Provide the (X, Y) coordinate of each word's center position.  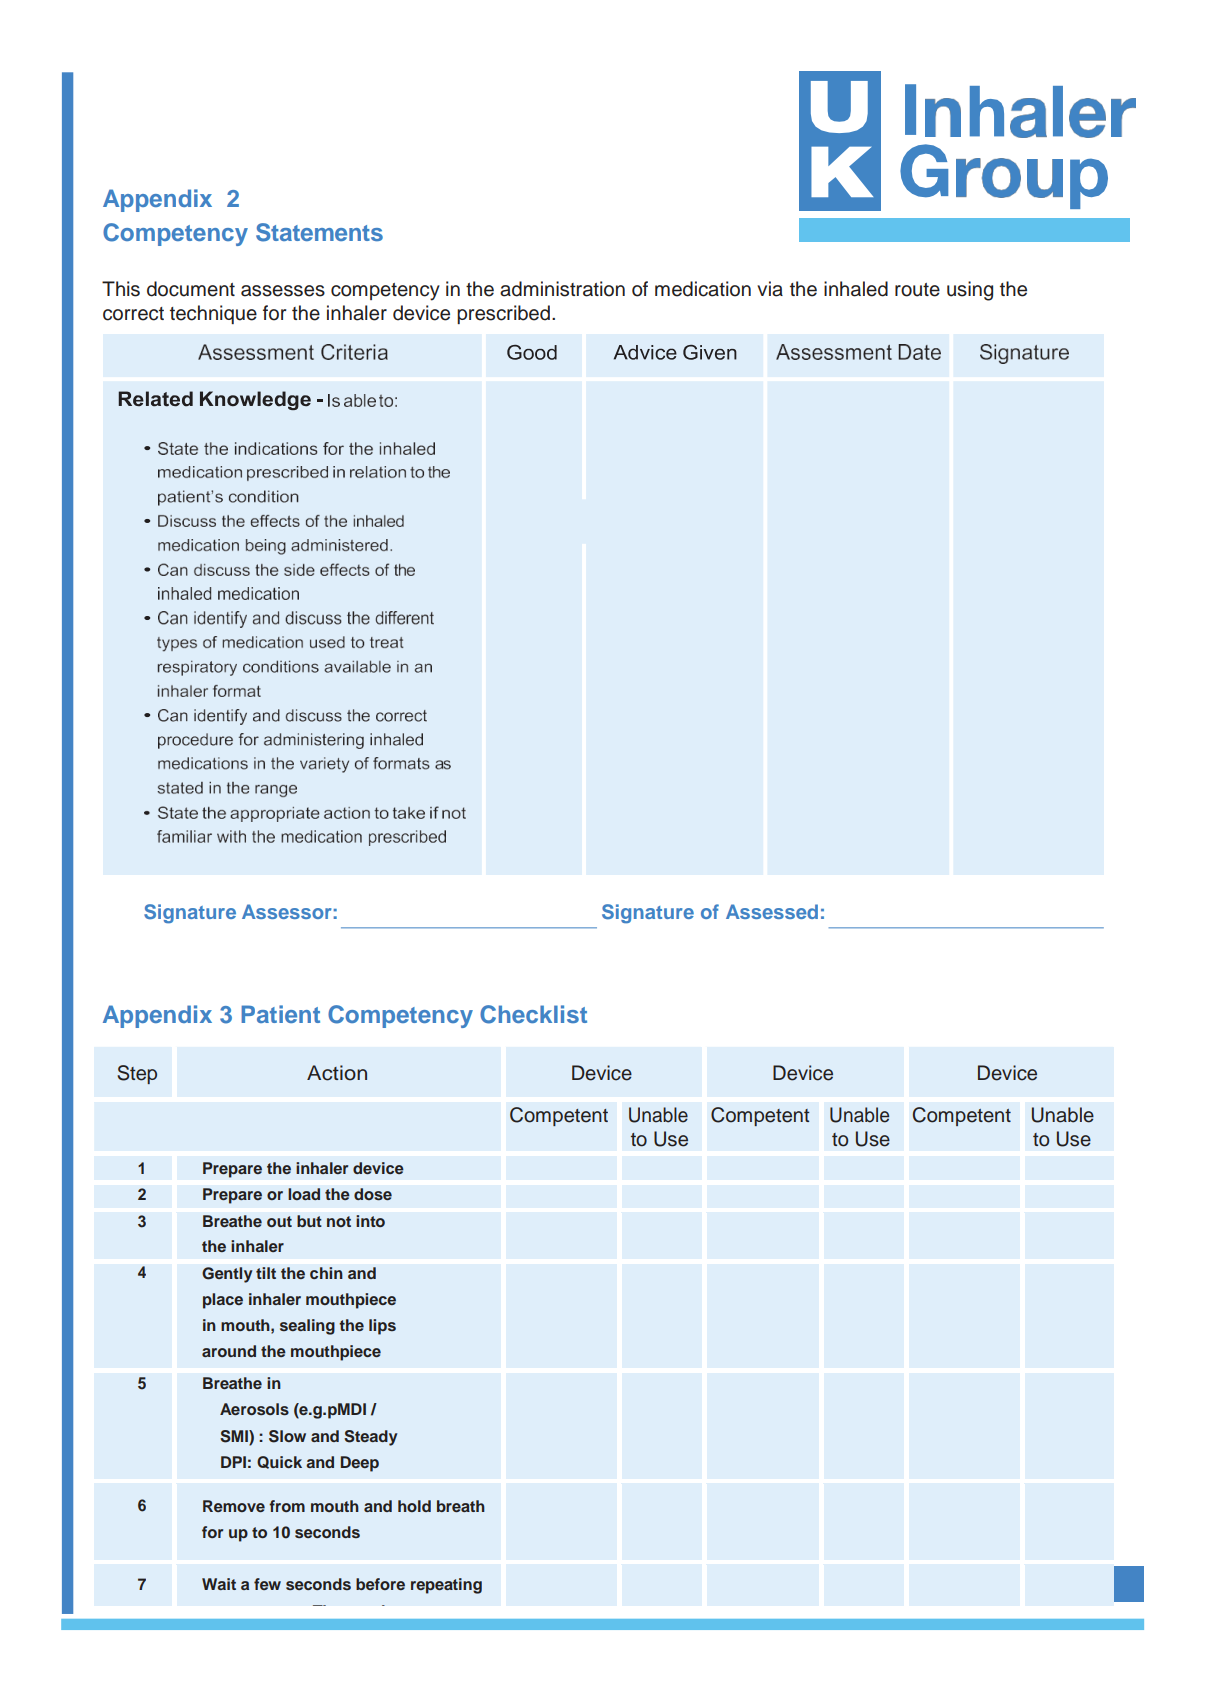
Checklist (533, 1014)
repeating (446, 1586)
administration (562, 289)
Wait (219, 1584)
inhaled (856, 289)
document (191, 289)
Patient (280, 1014)
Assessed (772, 911)
